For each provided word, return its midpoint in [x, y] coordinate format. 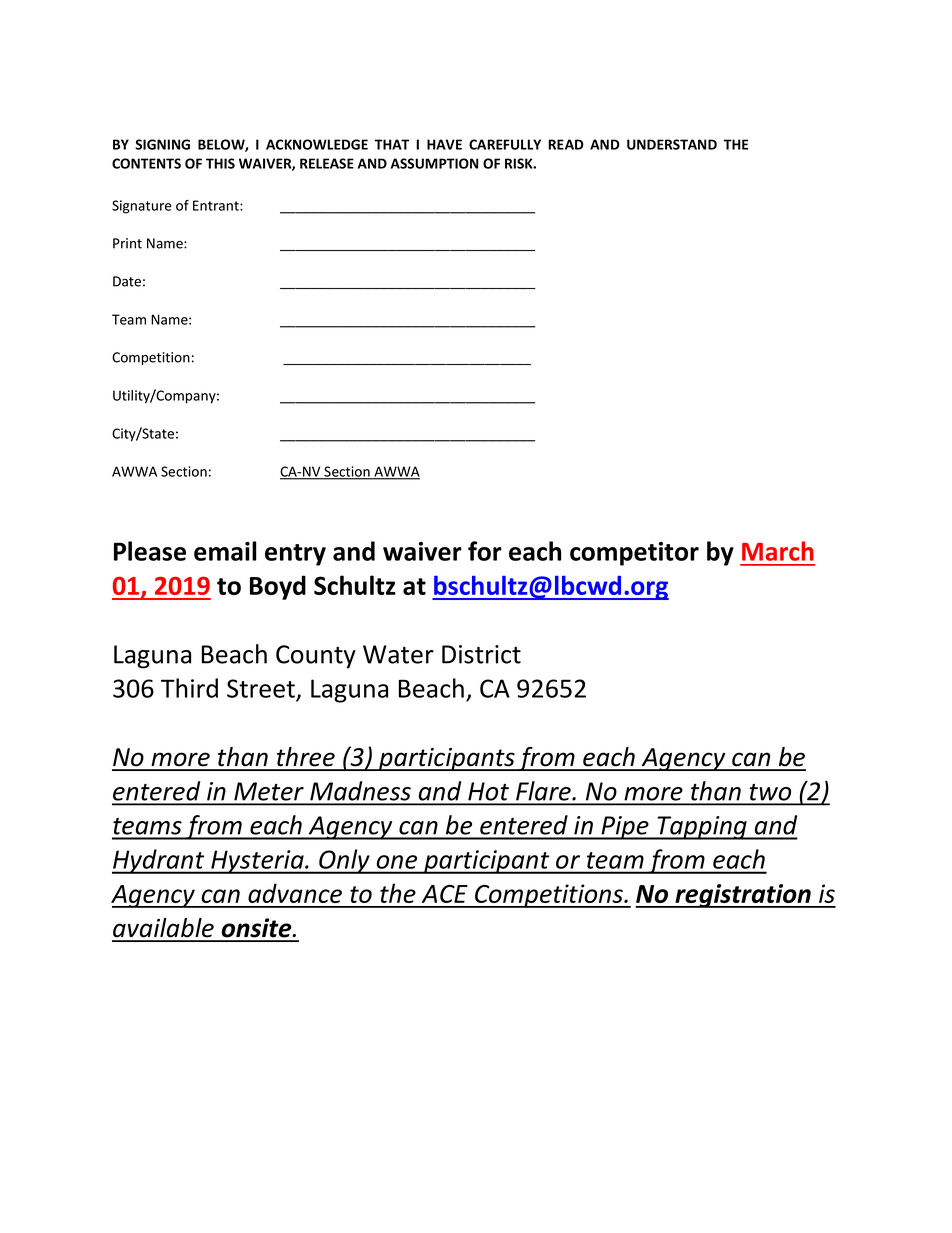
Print [127, 243]
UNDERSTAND [672, 144]
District [481, 654]
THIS [220, 163]
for [485, 551]
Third [189, 688]
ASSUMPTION [434, 163]
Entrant [217, 205]
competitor [634, 554]
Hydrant [159, 861]
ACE [445, 894]
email [225, 551]
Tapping [702, 828]
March [778, 551]
